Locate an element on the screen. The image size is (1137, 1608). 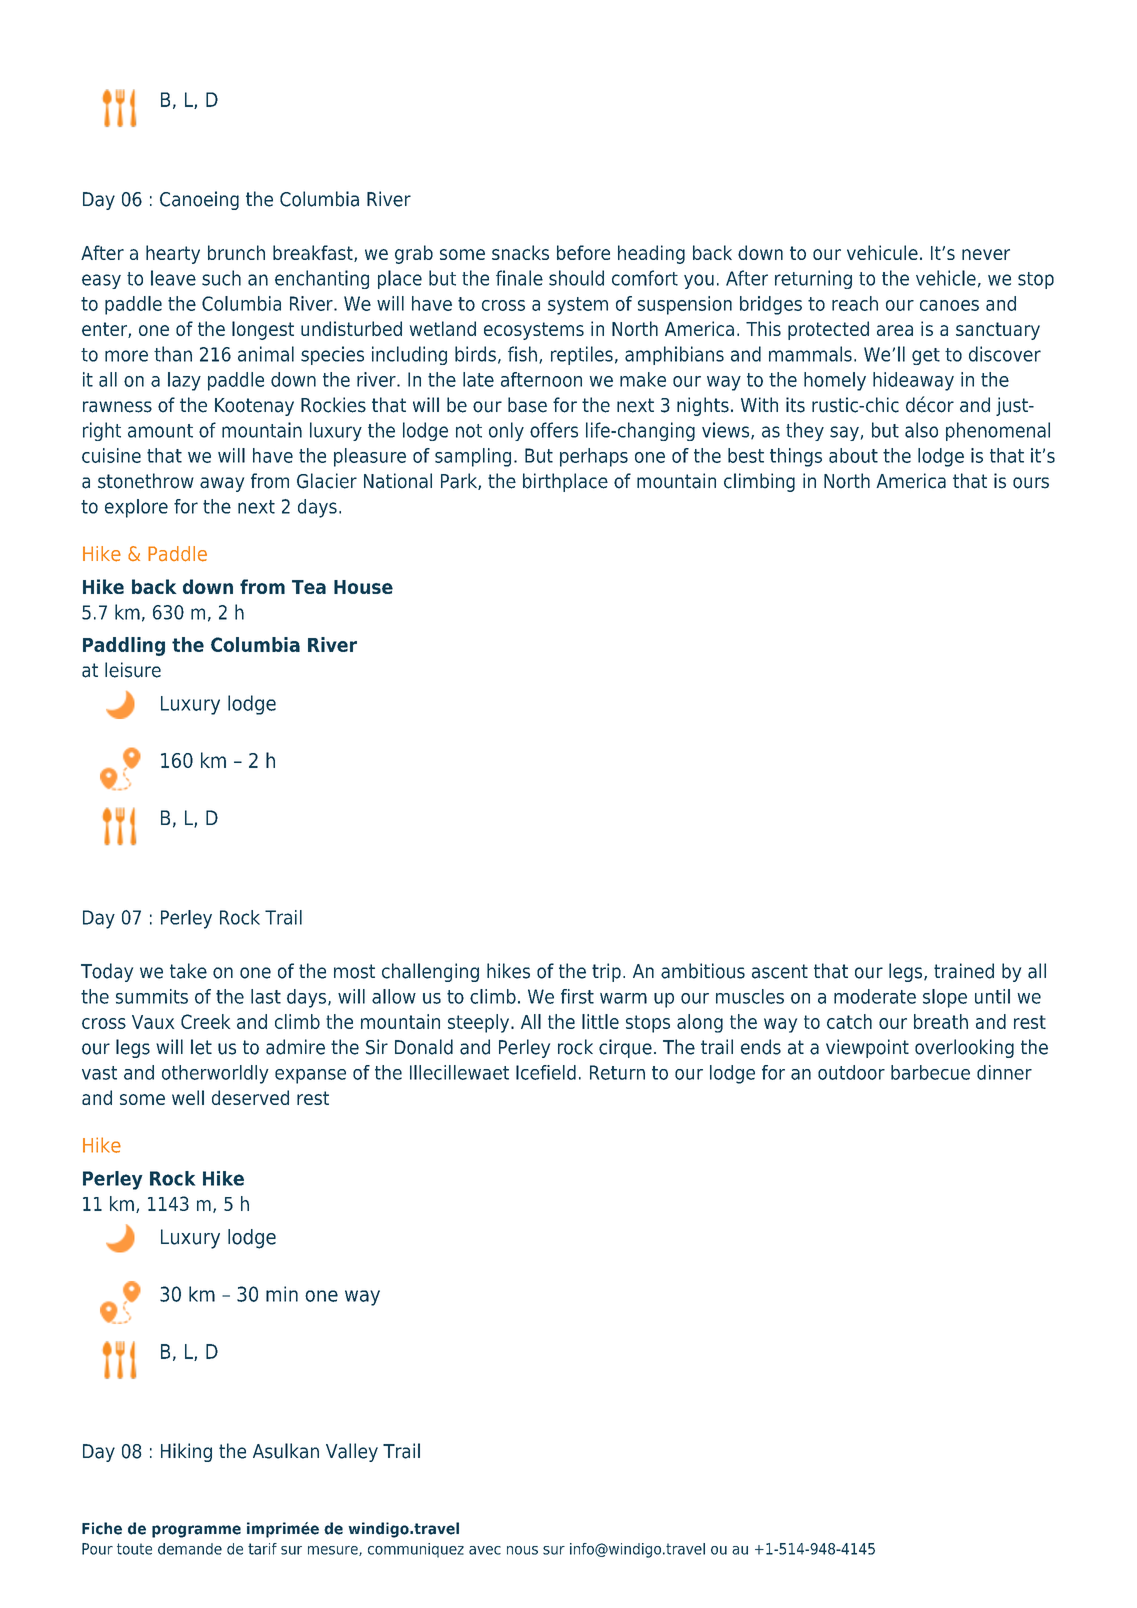
take is located at coordinates (188, 971).
